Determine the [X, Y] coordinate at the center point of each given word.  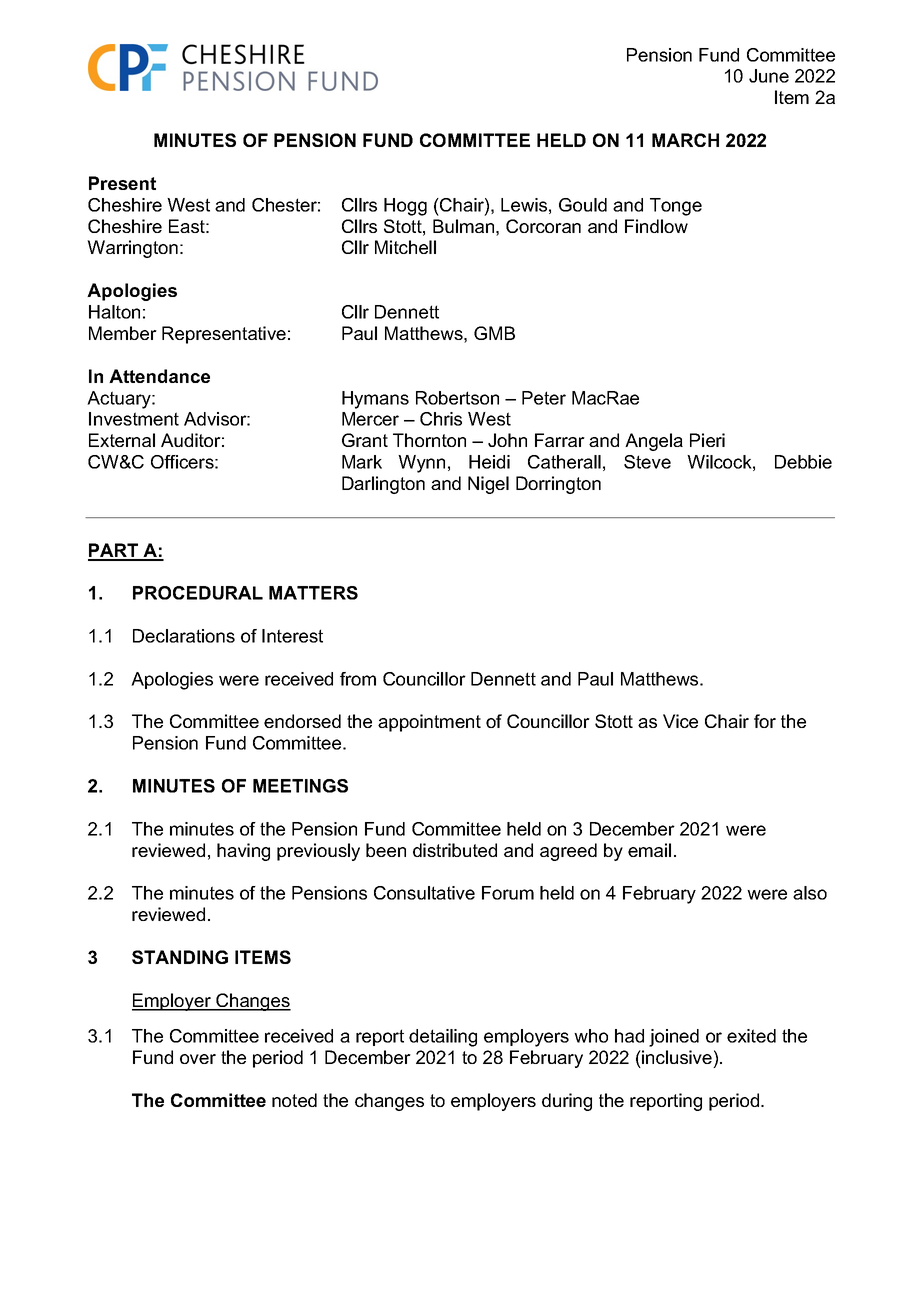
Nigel [488, 485]
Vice [680, 721]
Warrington [132, 249]
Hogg [405, 207]
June [769, 76]
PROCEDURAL [198, 593]
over [198, 1059]
